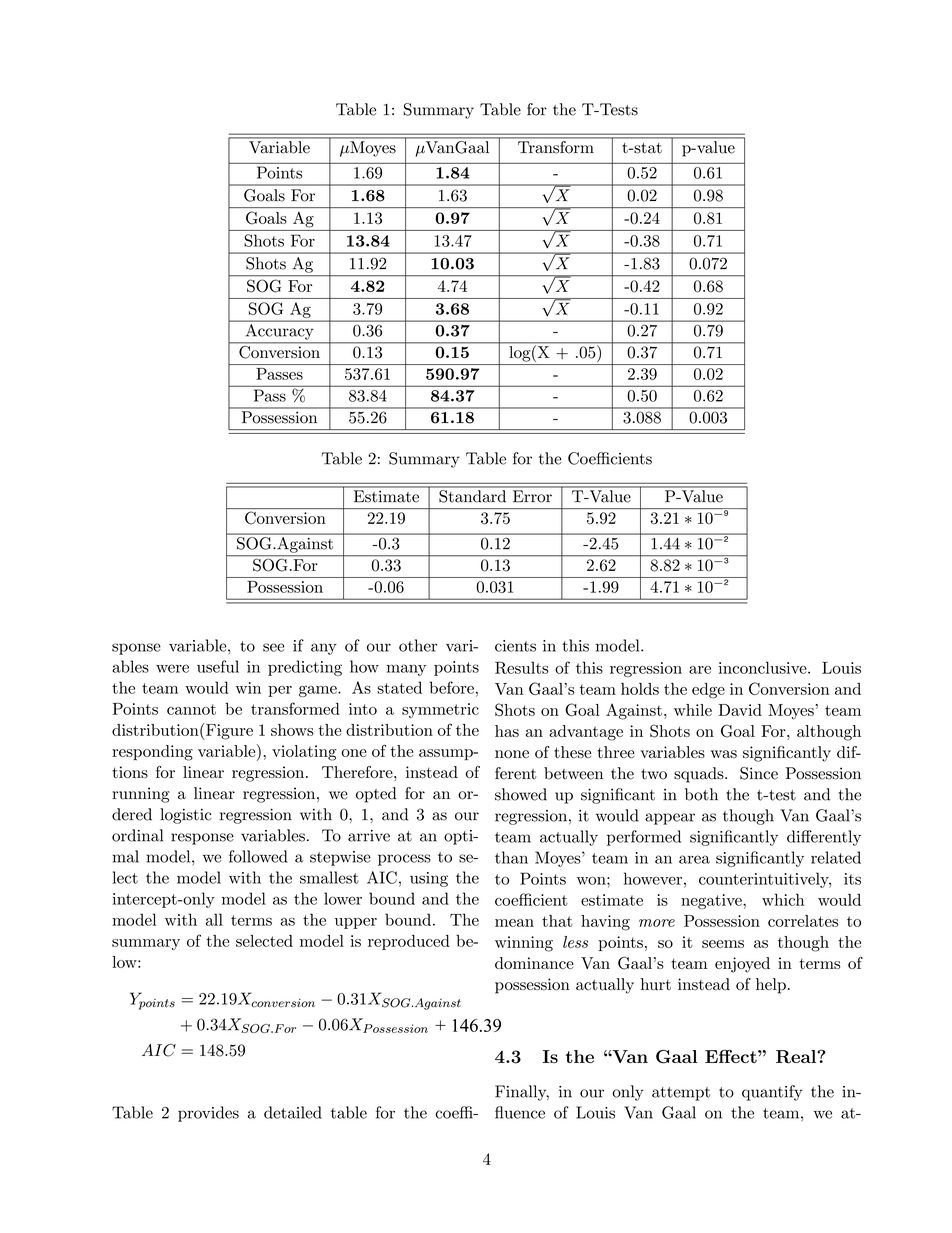 The height and width of the screenshot is (1233, 952). Describe the element at coordinates (532, 496) in the screenshot. I see `Error` at that location.
